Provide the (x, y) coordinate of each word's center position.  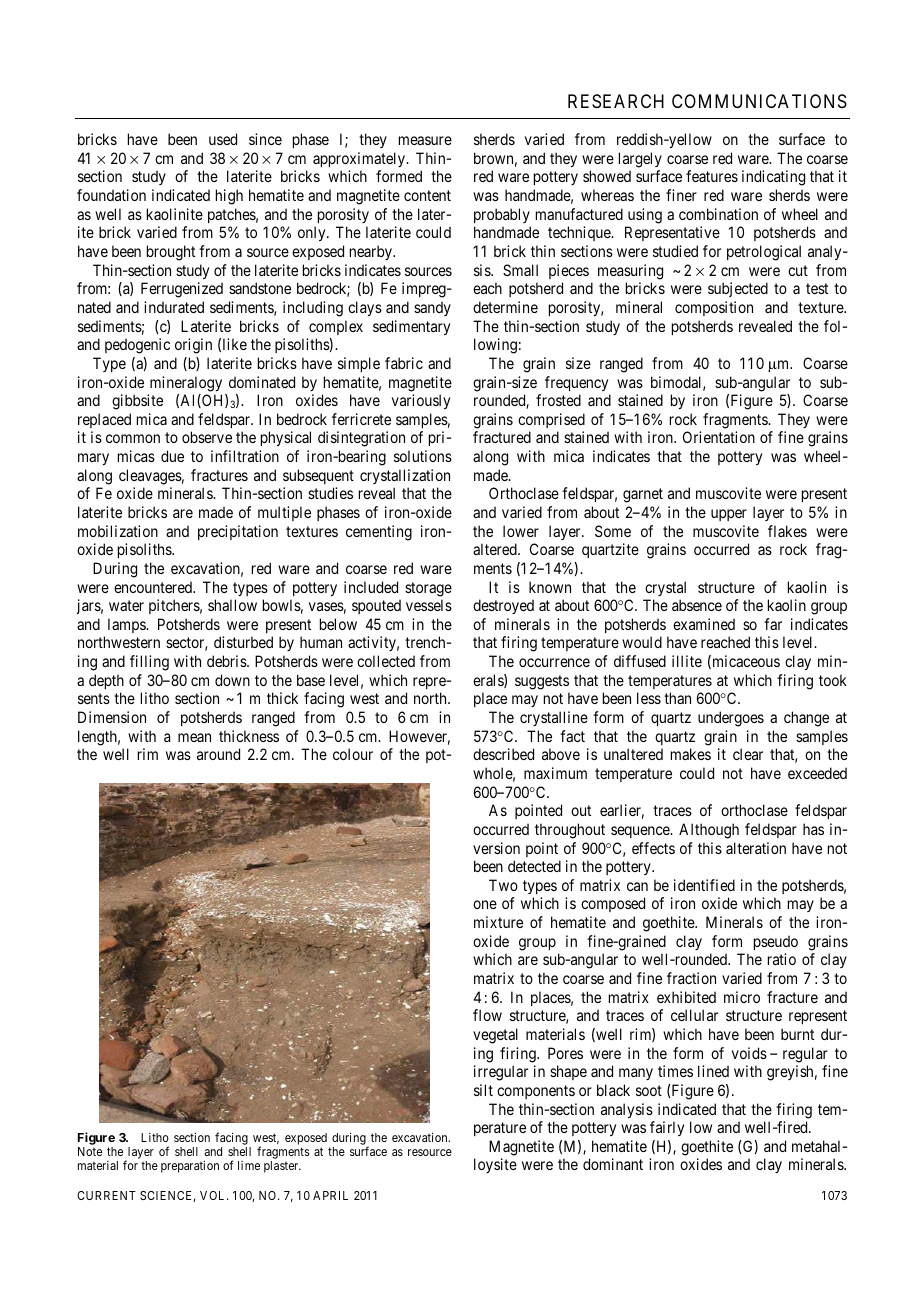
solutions (423, 456)
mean (194, 737)
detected (534, 866)
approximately (360, 159)
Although (709, 831)
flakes (787, 531)
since (265, 139)
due (172, 456)
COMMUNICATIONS (759, 101)
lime (249, 1165)
